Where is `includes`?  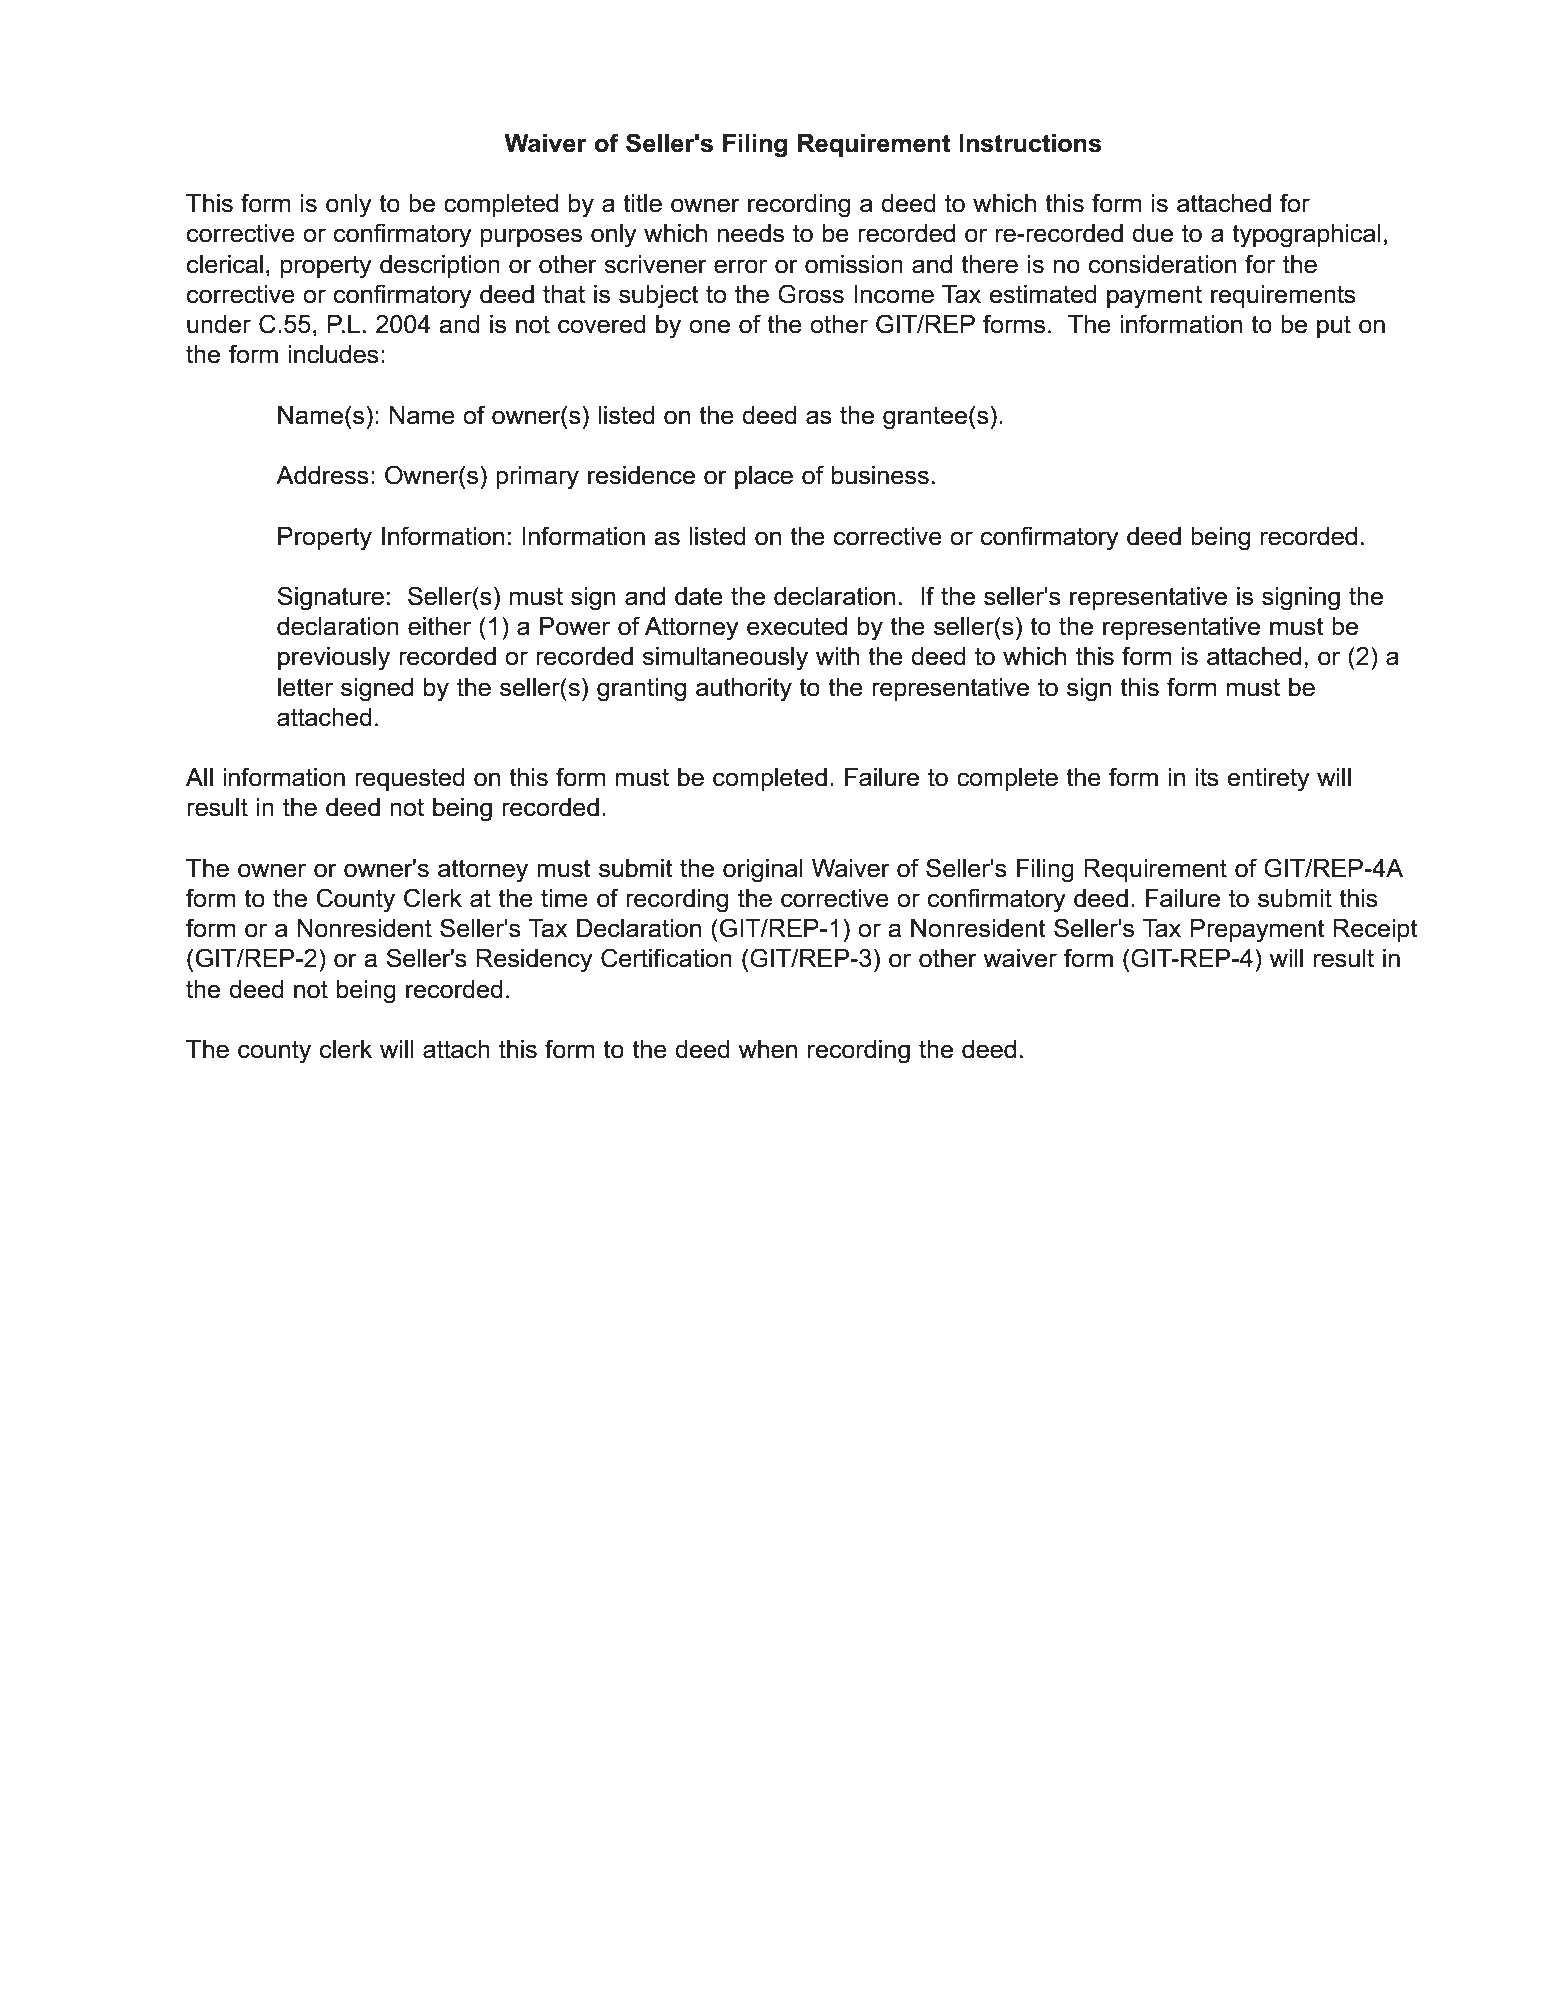
includes is located at coordinates (333, 354).
